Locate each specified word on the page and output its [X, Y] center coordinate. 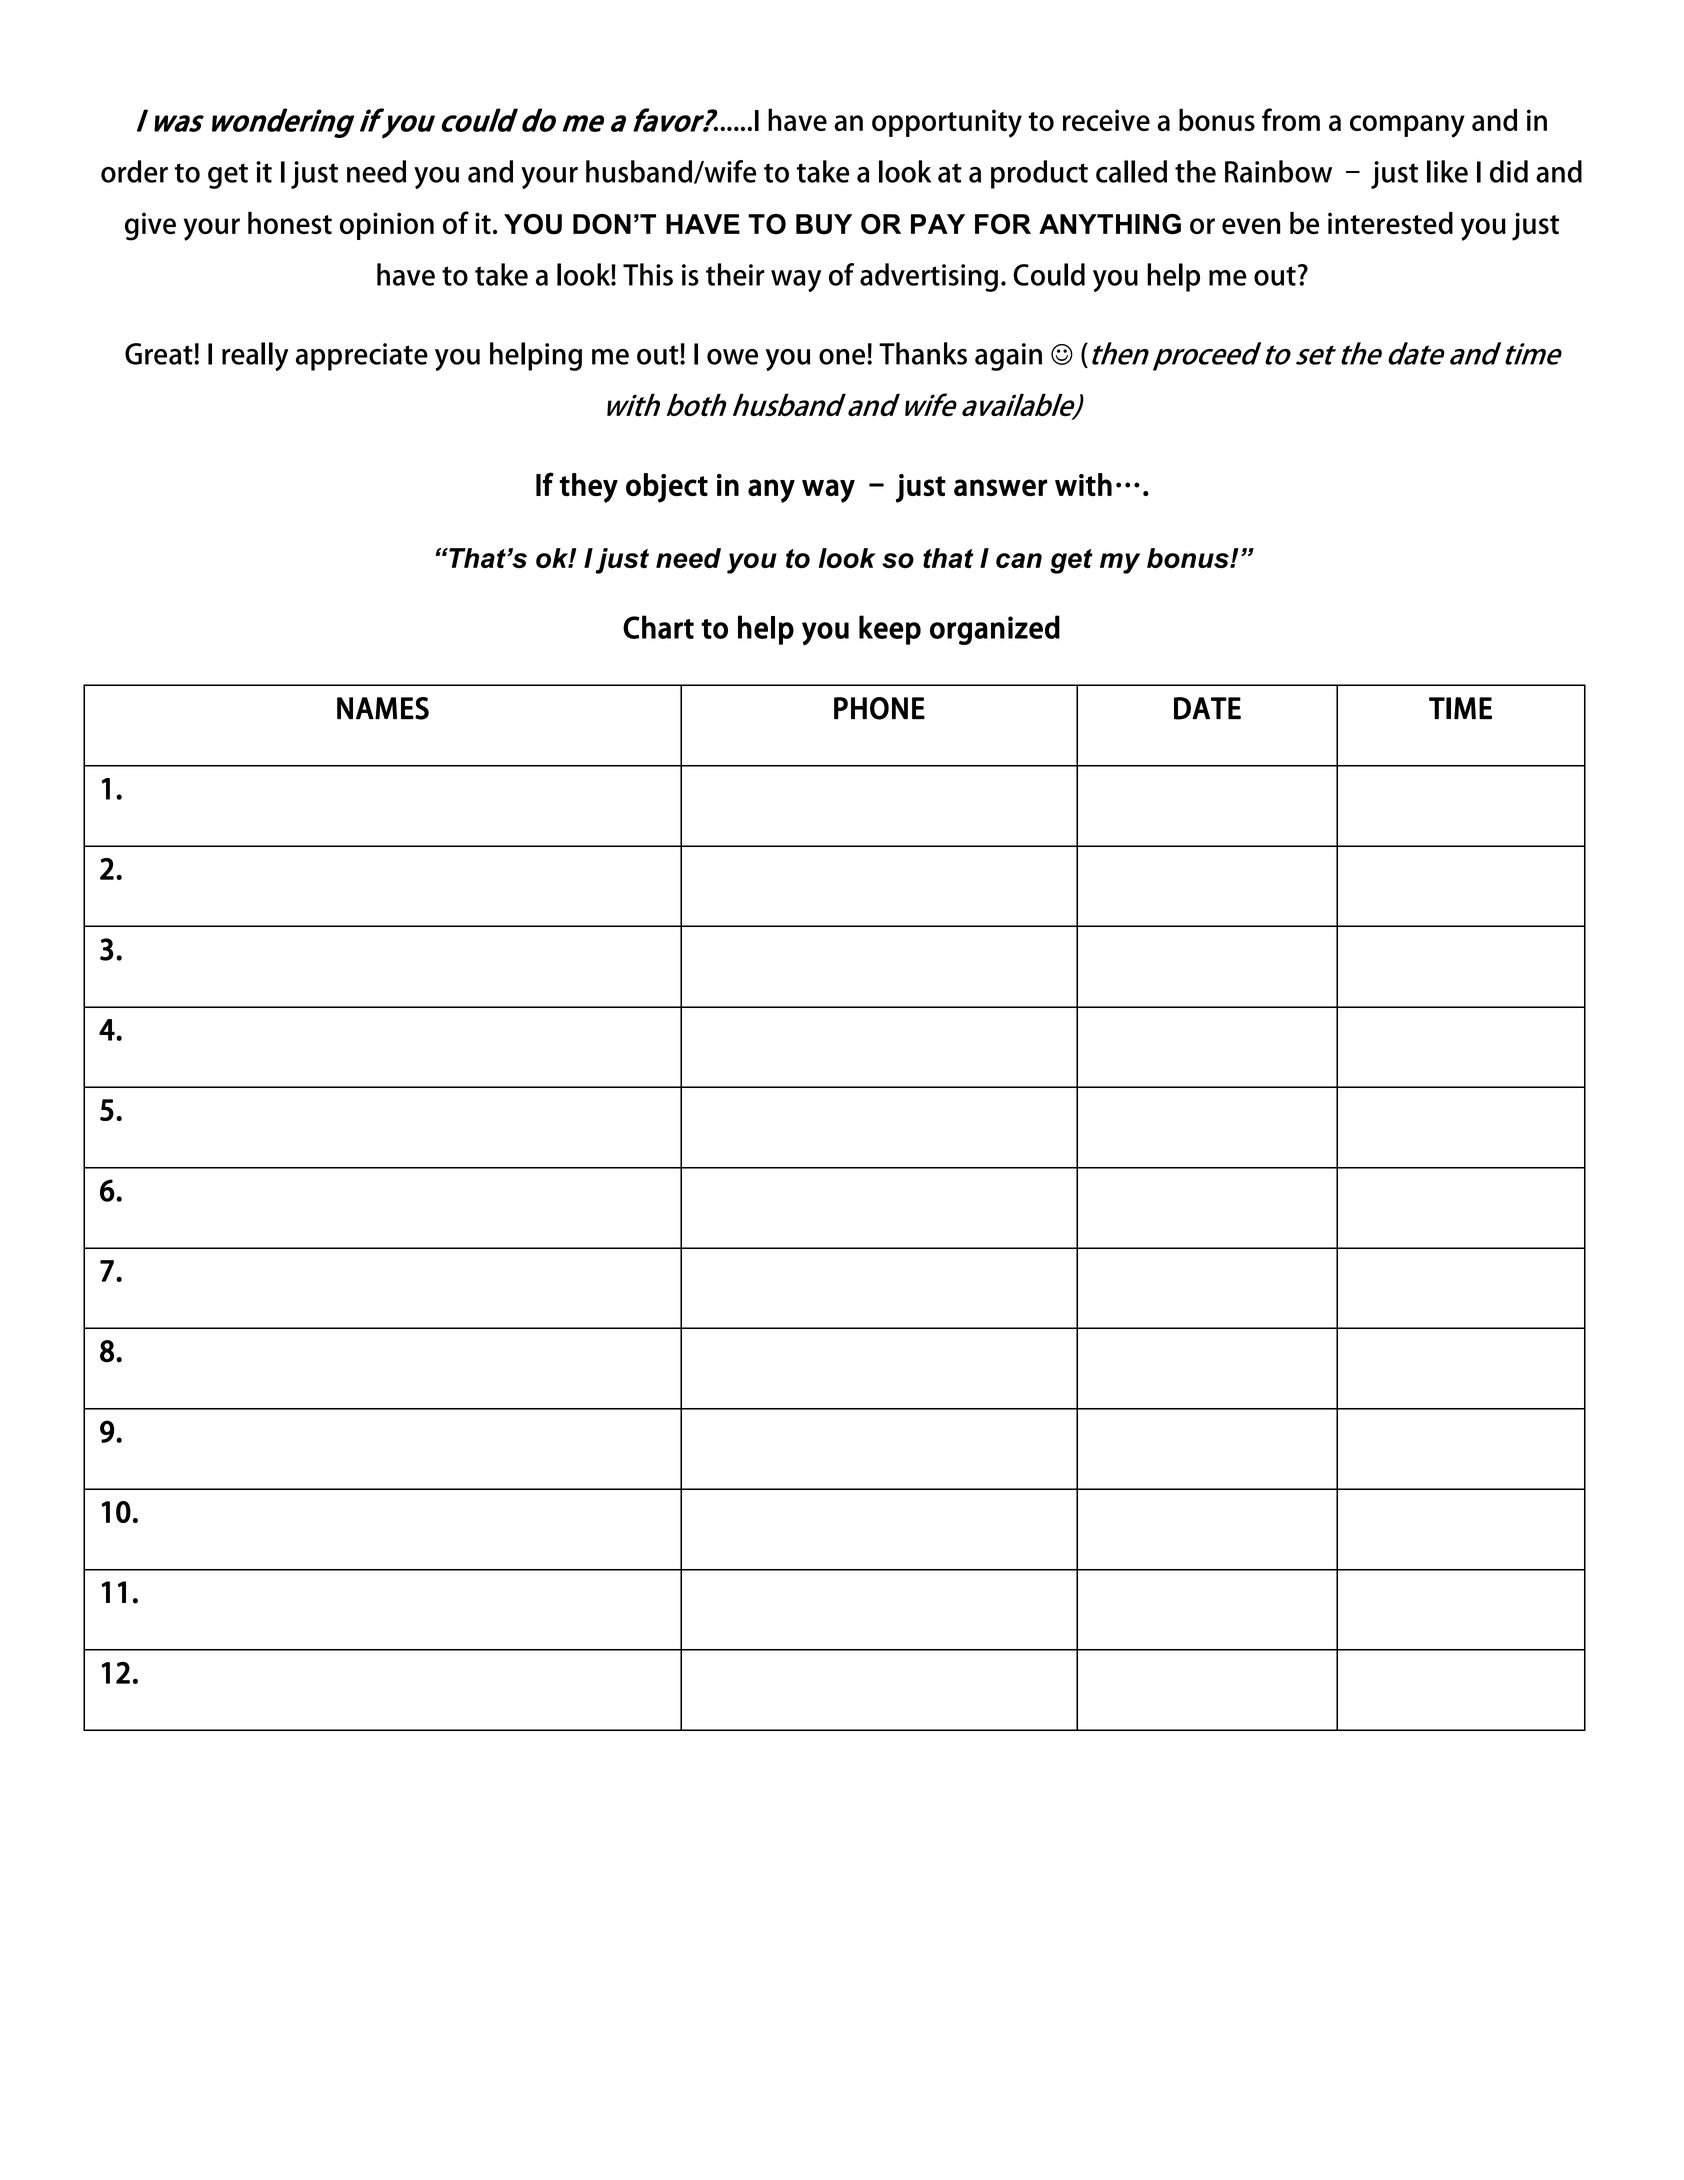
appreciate [362, 357]
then [1118, 353]
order [134, 171]
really [255, 356]
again [1008, 357]
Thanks [923, 353]
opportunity [947, 123]
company [1407, 126]
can [1019, 560]
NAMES [383, 708]
